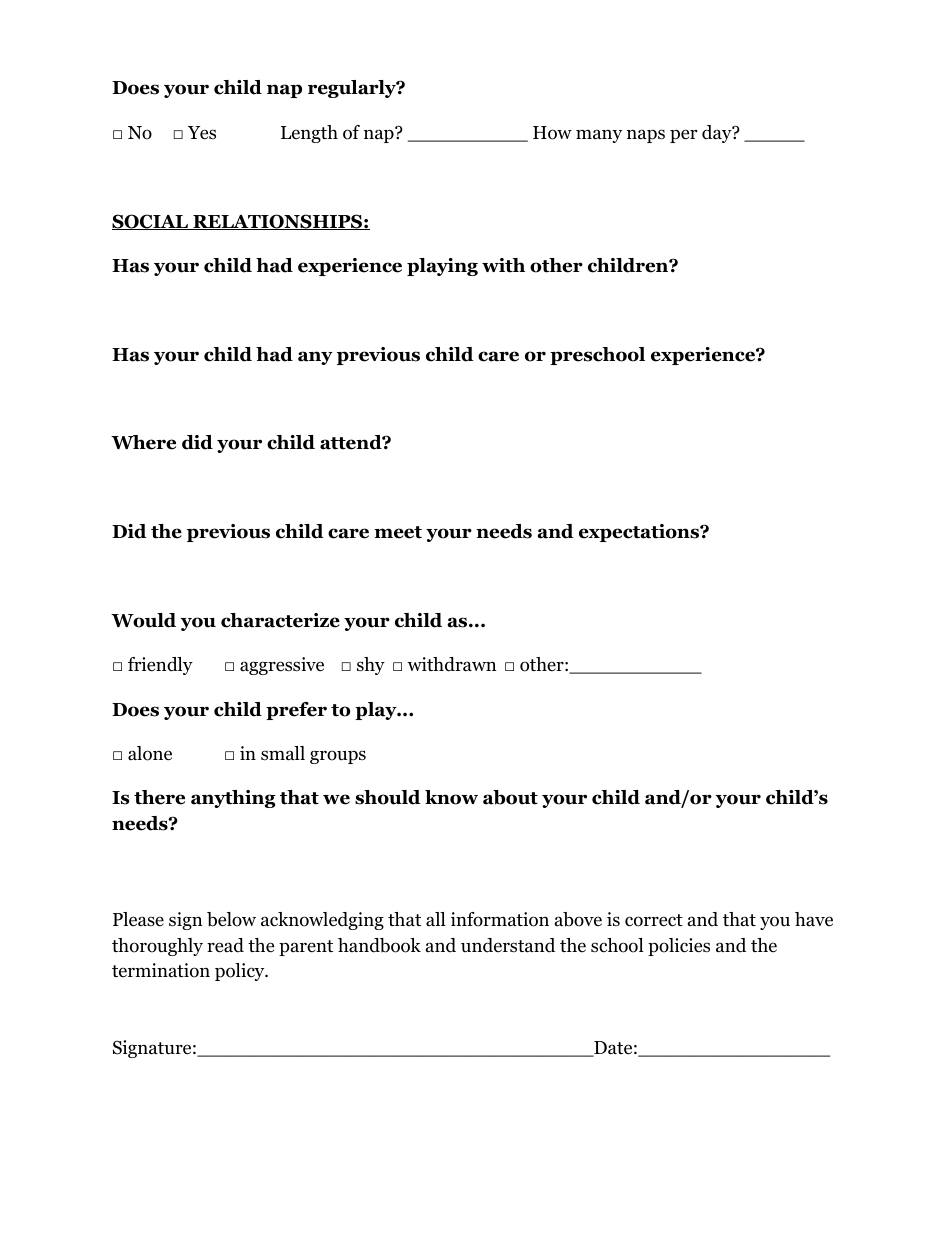  I want to click on Where, so click(143, 442).
